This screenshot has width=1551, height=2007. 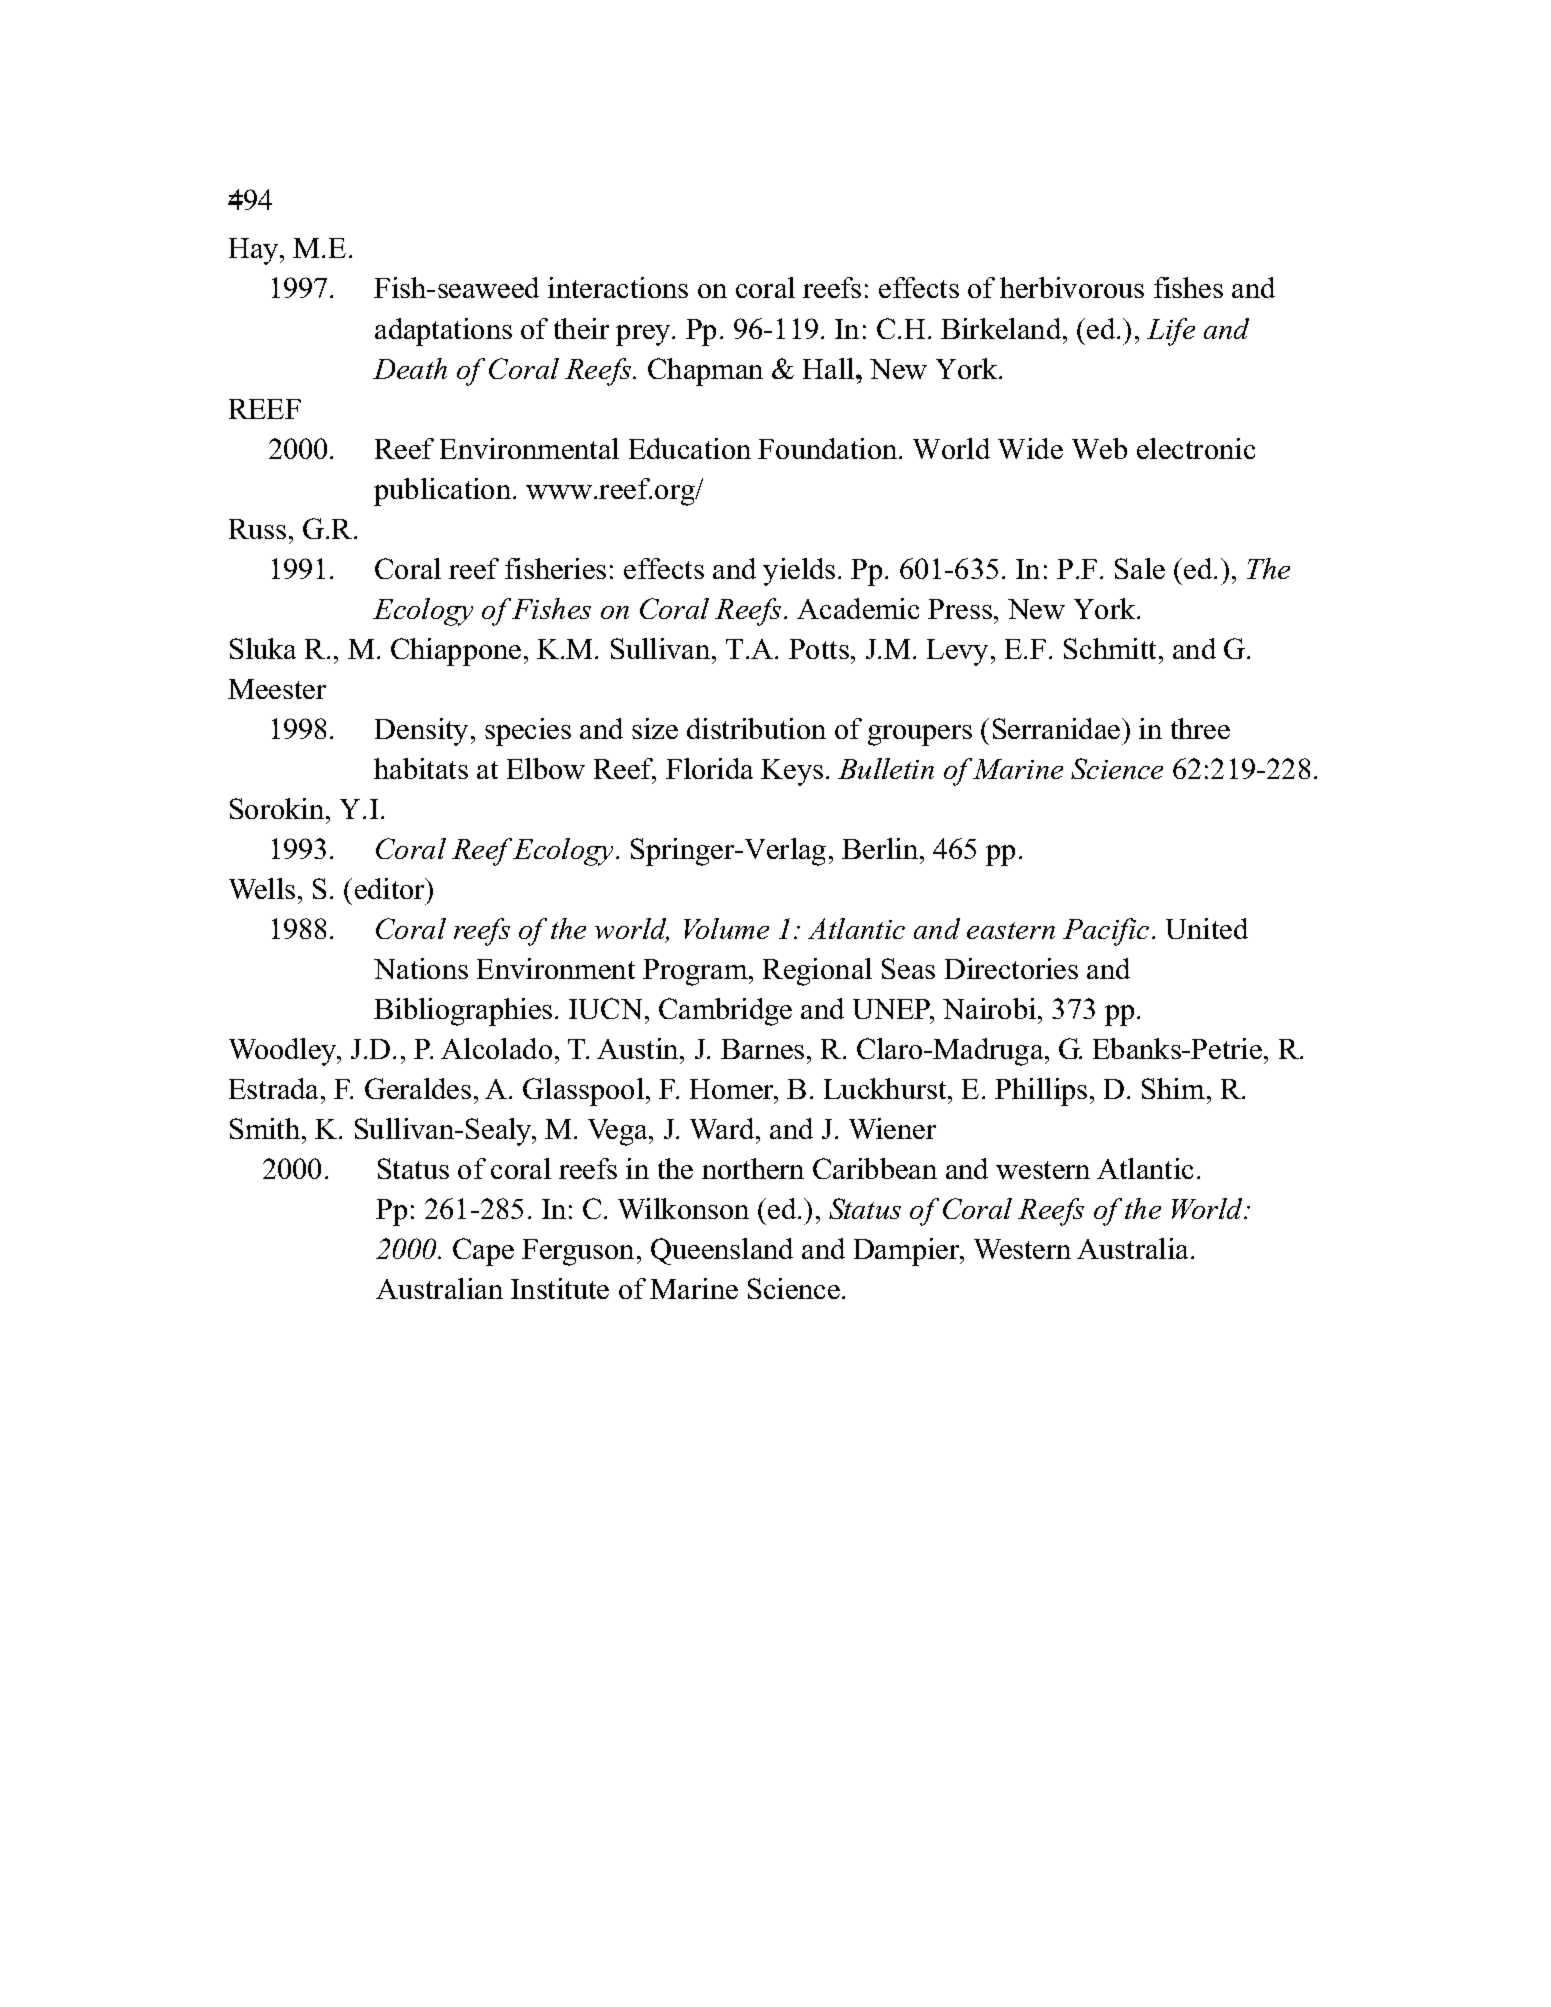 What do you see at coordinates (618, 287) in the screenshot?
I see `interactions` at bounding box center [618, 287].
